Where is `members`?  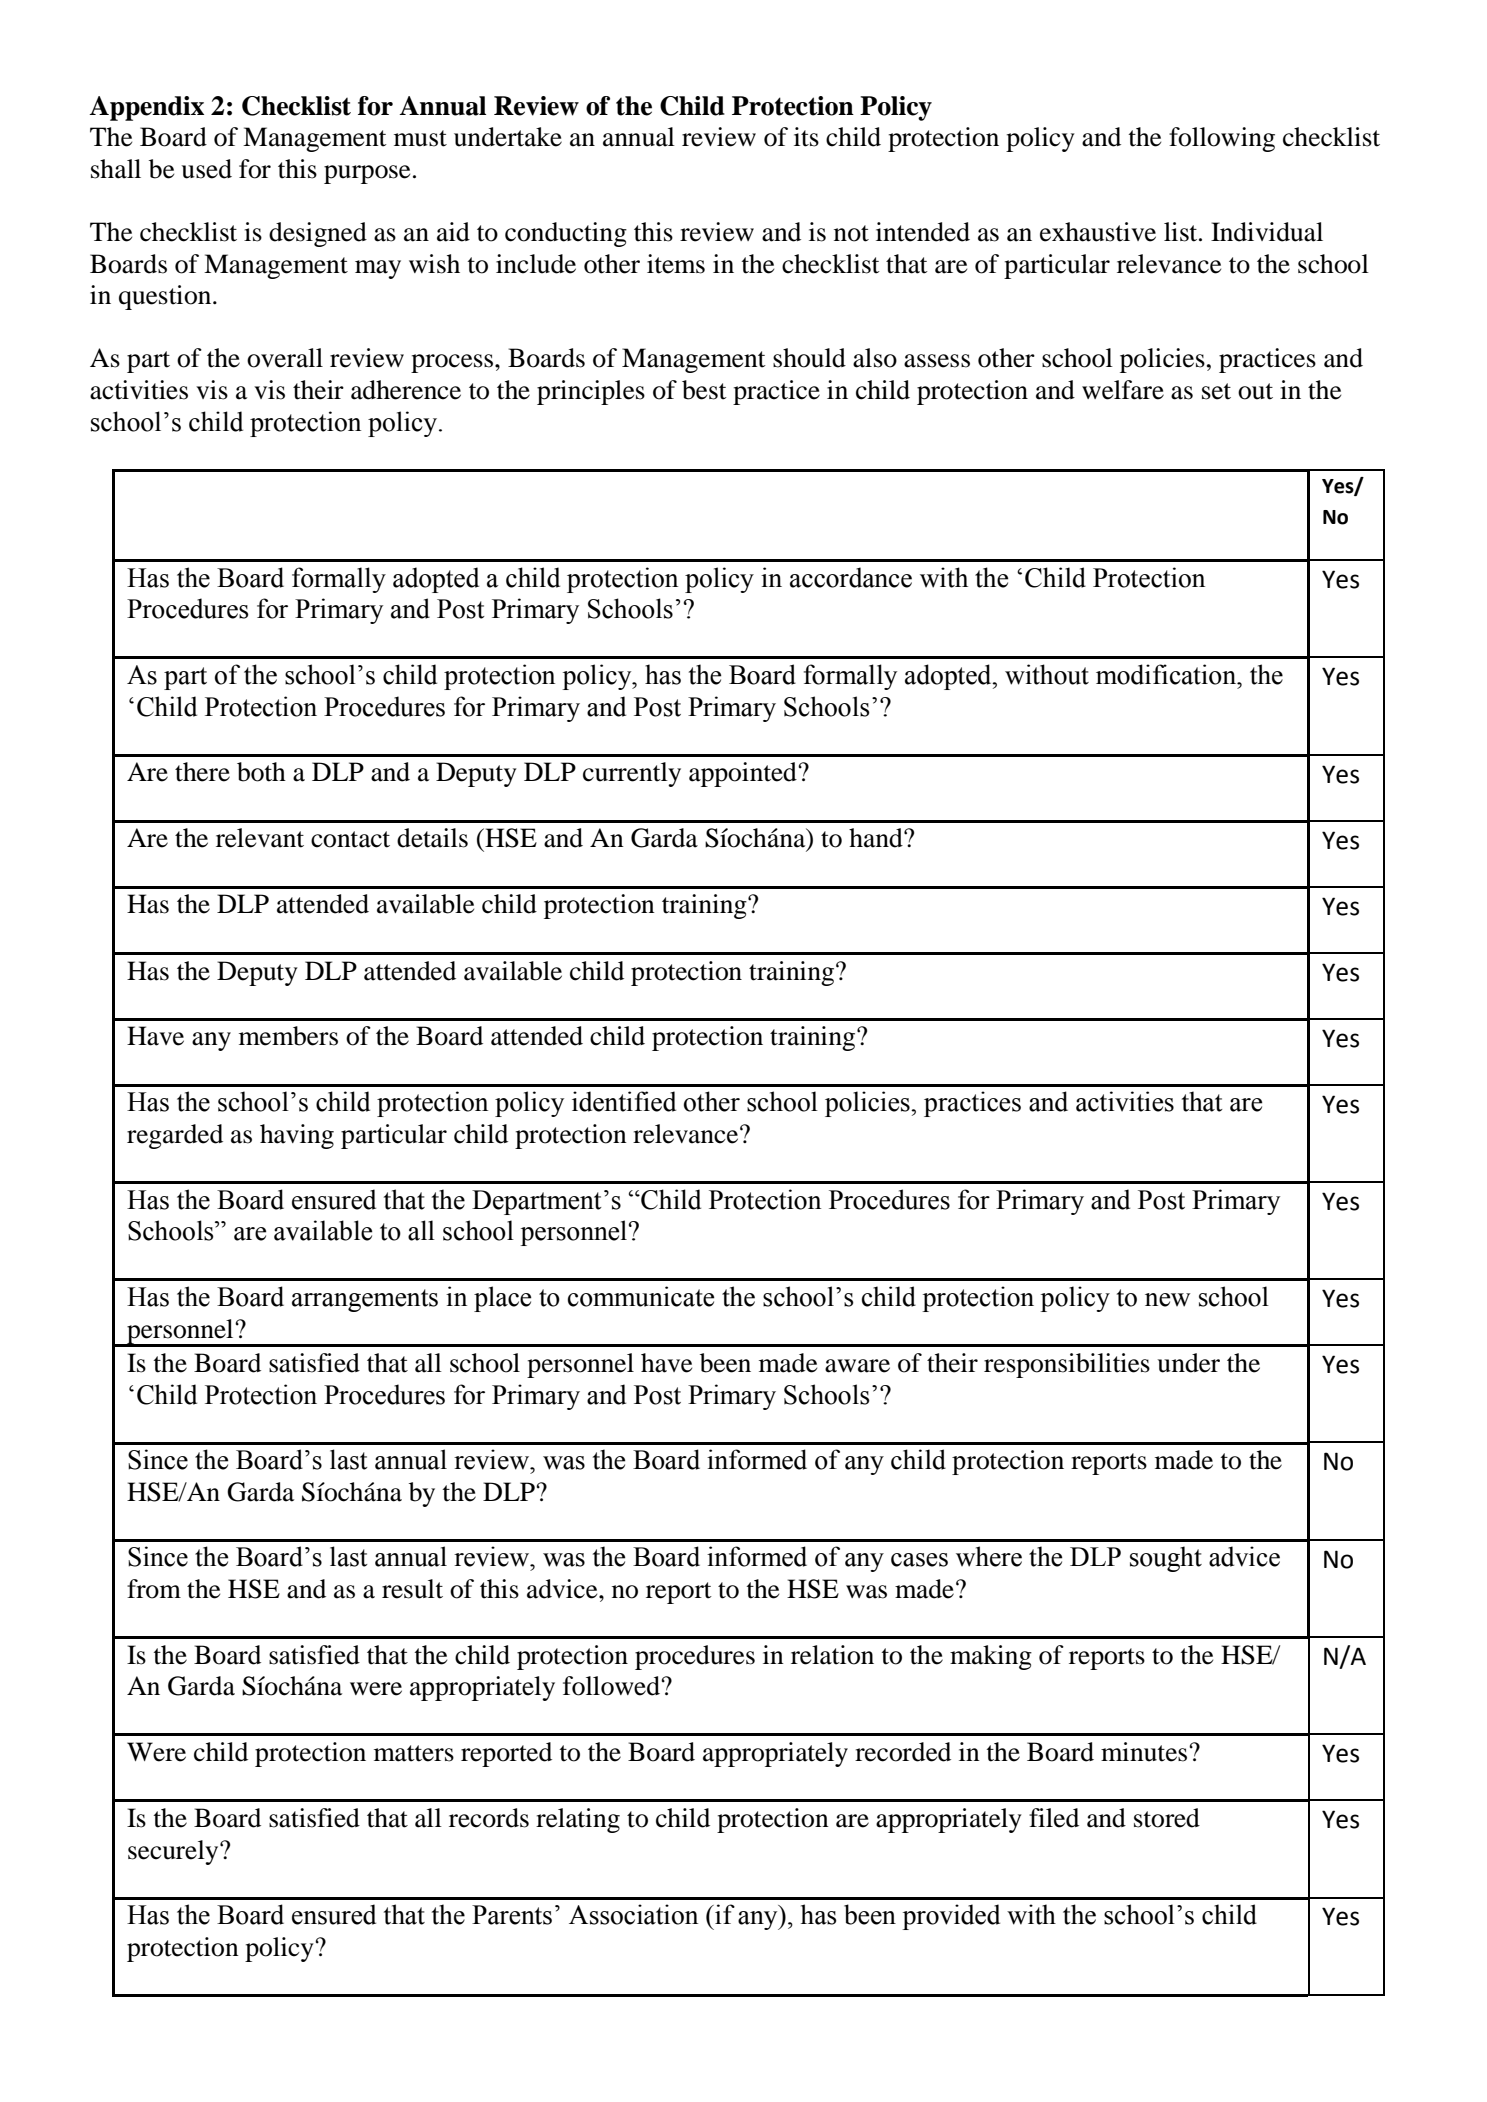
members is located at coordinates (288, 1036).
